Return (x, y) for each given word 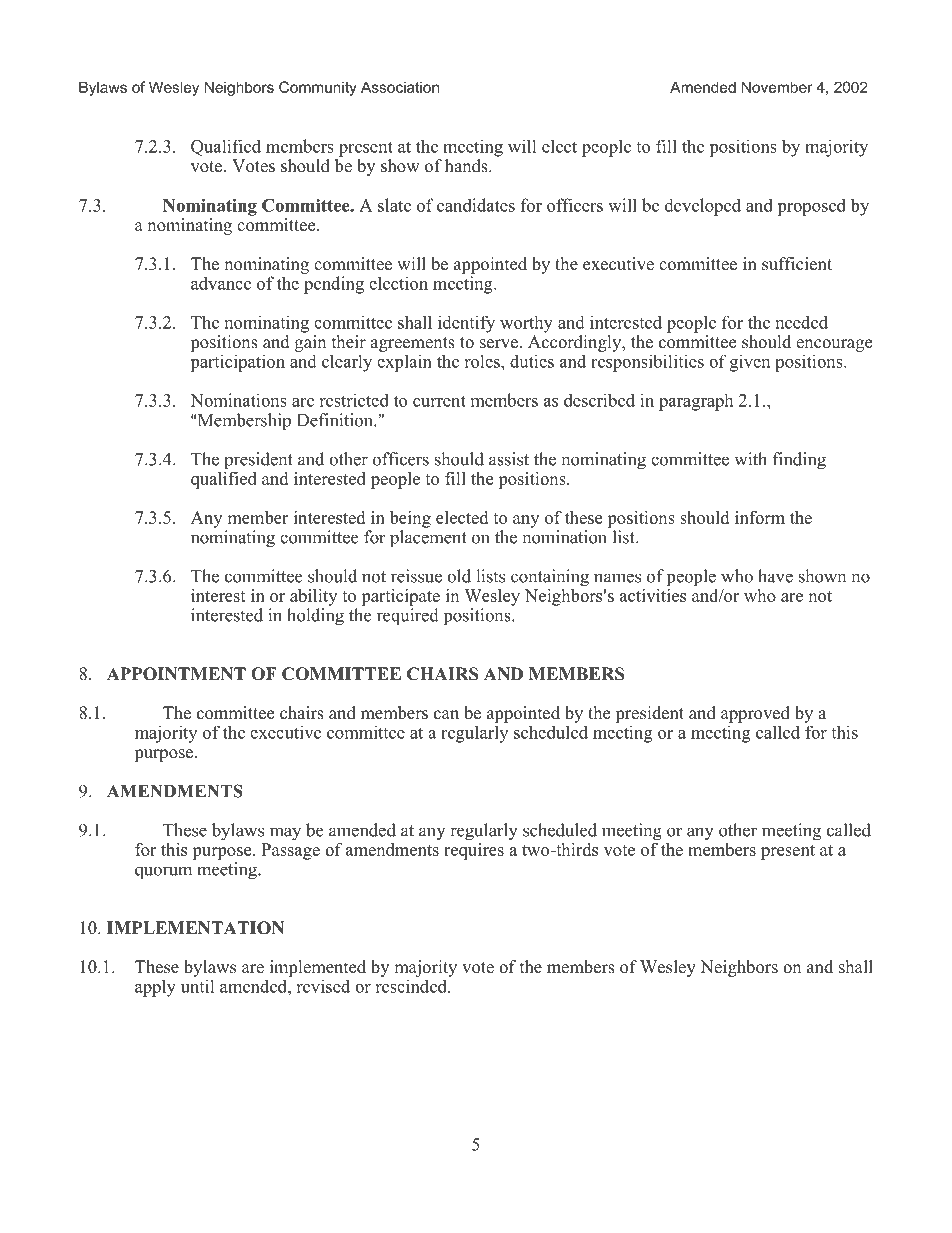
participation (237, 363)
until (198, 986)
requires (474, 850)
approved (755, 714)
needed (802, 322)
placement (428, 538)
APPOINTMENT (176, 674)
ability (313, 597)
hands (467, 166)
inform (760, 517)
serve (499, 344)
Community (318, 88)
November (777, 87)
